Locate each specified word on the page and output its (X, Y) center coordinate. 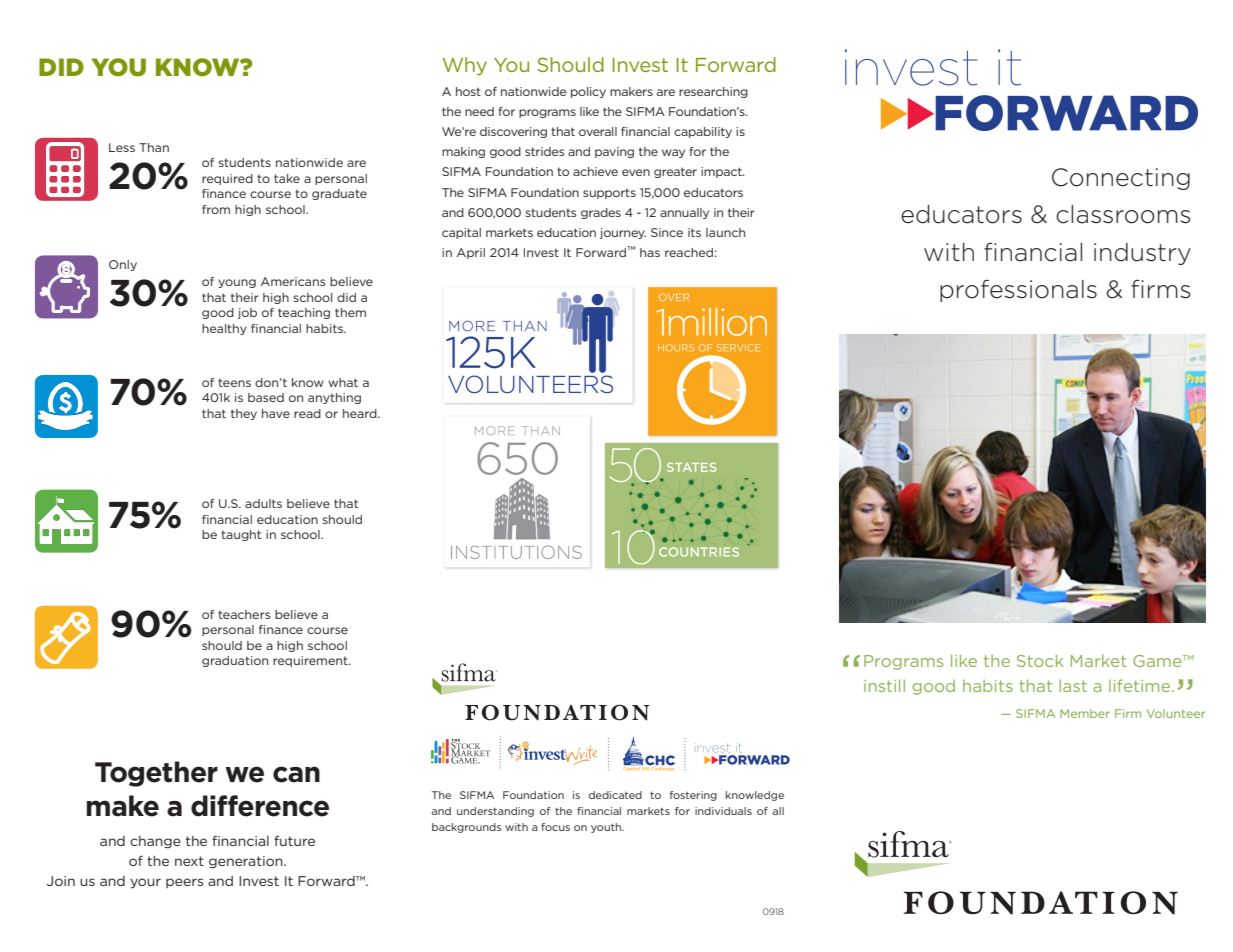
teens (234, 382)
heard (361, 413)
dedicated (615, 795)
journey (623, 233)
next (189, 861)
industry (1142, 254)
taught (241, 535)
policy (588, 92)
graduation (235, 661)
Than (154, 147)
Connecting (1121, 179)
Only (123, 265)
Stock (1040, 660)
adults (263, 503)
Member (1085, 713)
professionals (1018, 290)
